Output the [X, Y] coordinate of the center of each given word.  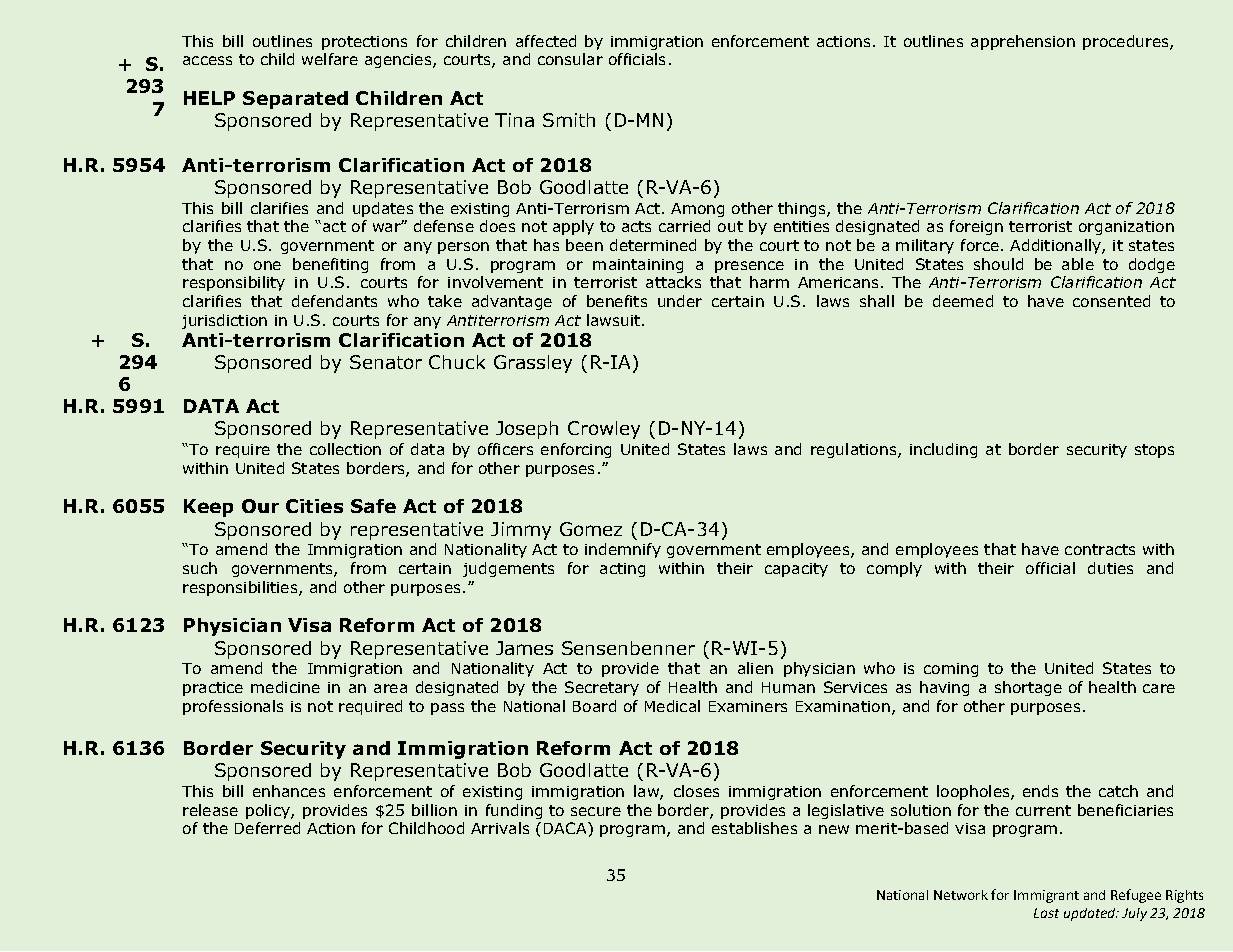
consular [570, 59]
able [1078, 264]
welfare [330, 59]
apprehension [1023, 42]
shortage [1028, 688]
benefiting [330, 265]
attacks [673, 282]
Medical [672, 706]
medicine [285, 687]
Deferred [267, 828]
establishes [754, 828]
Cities [314, 506]
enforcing [576, 450]
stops [1154, 451]
